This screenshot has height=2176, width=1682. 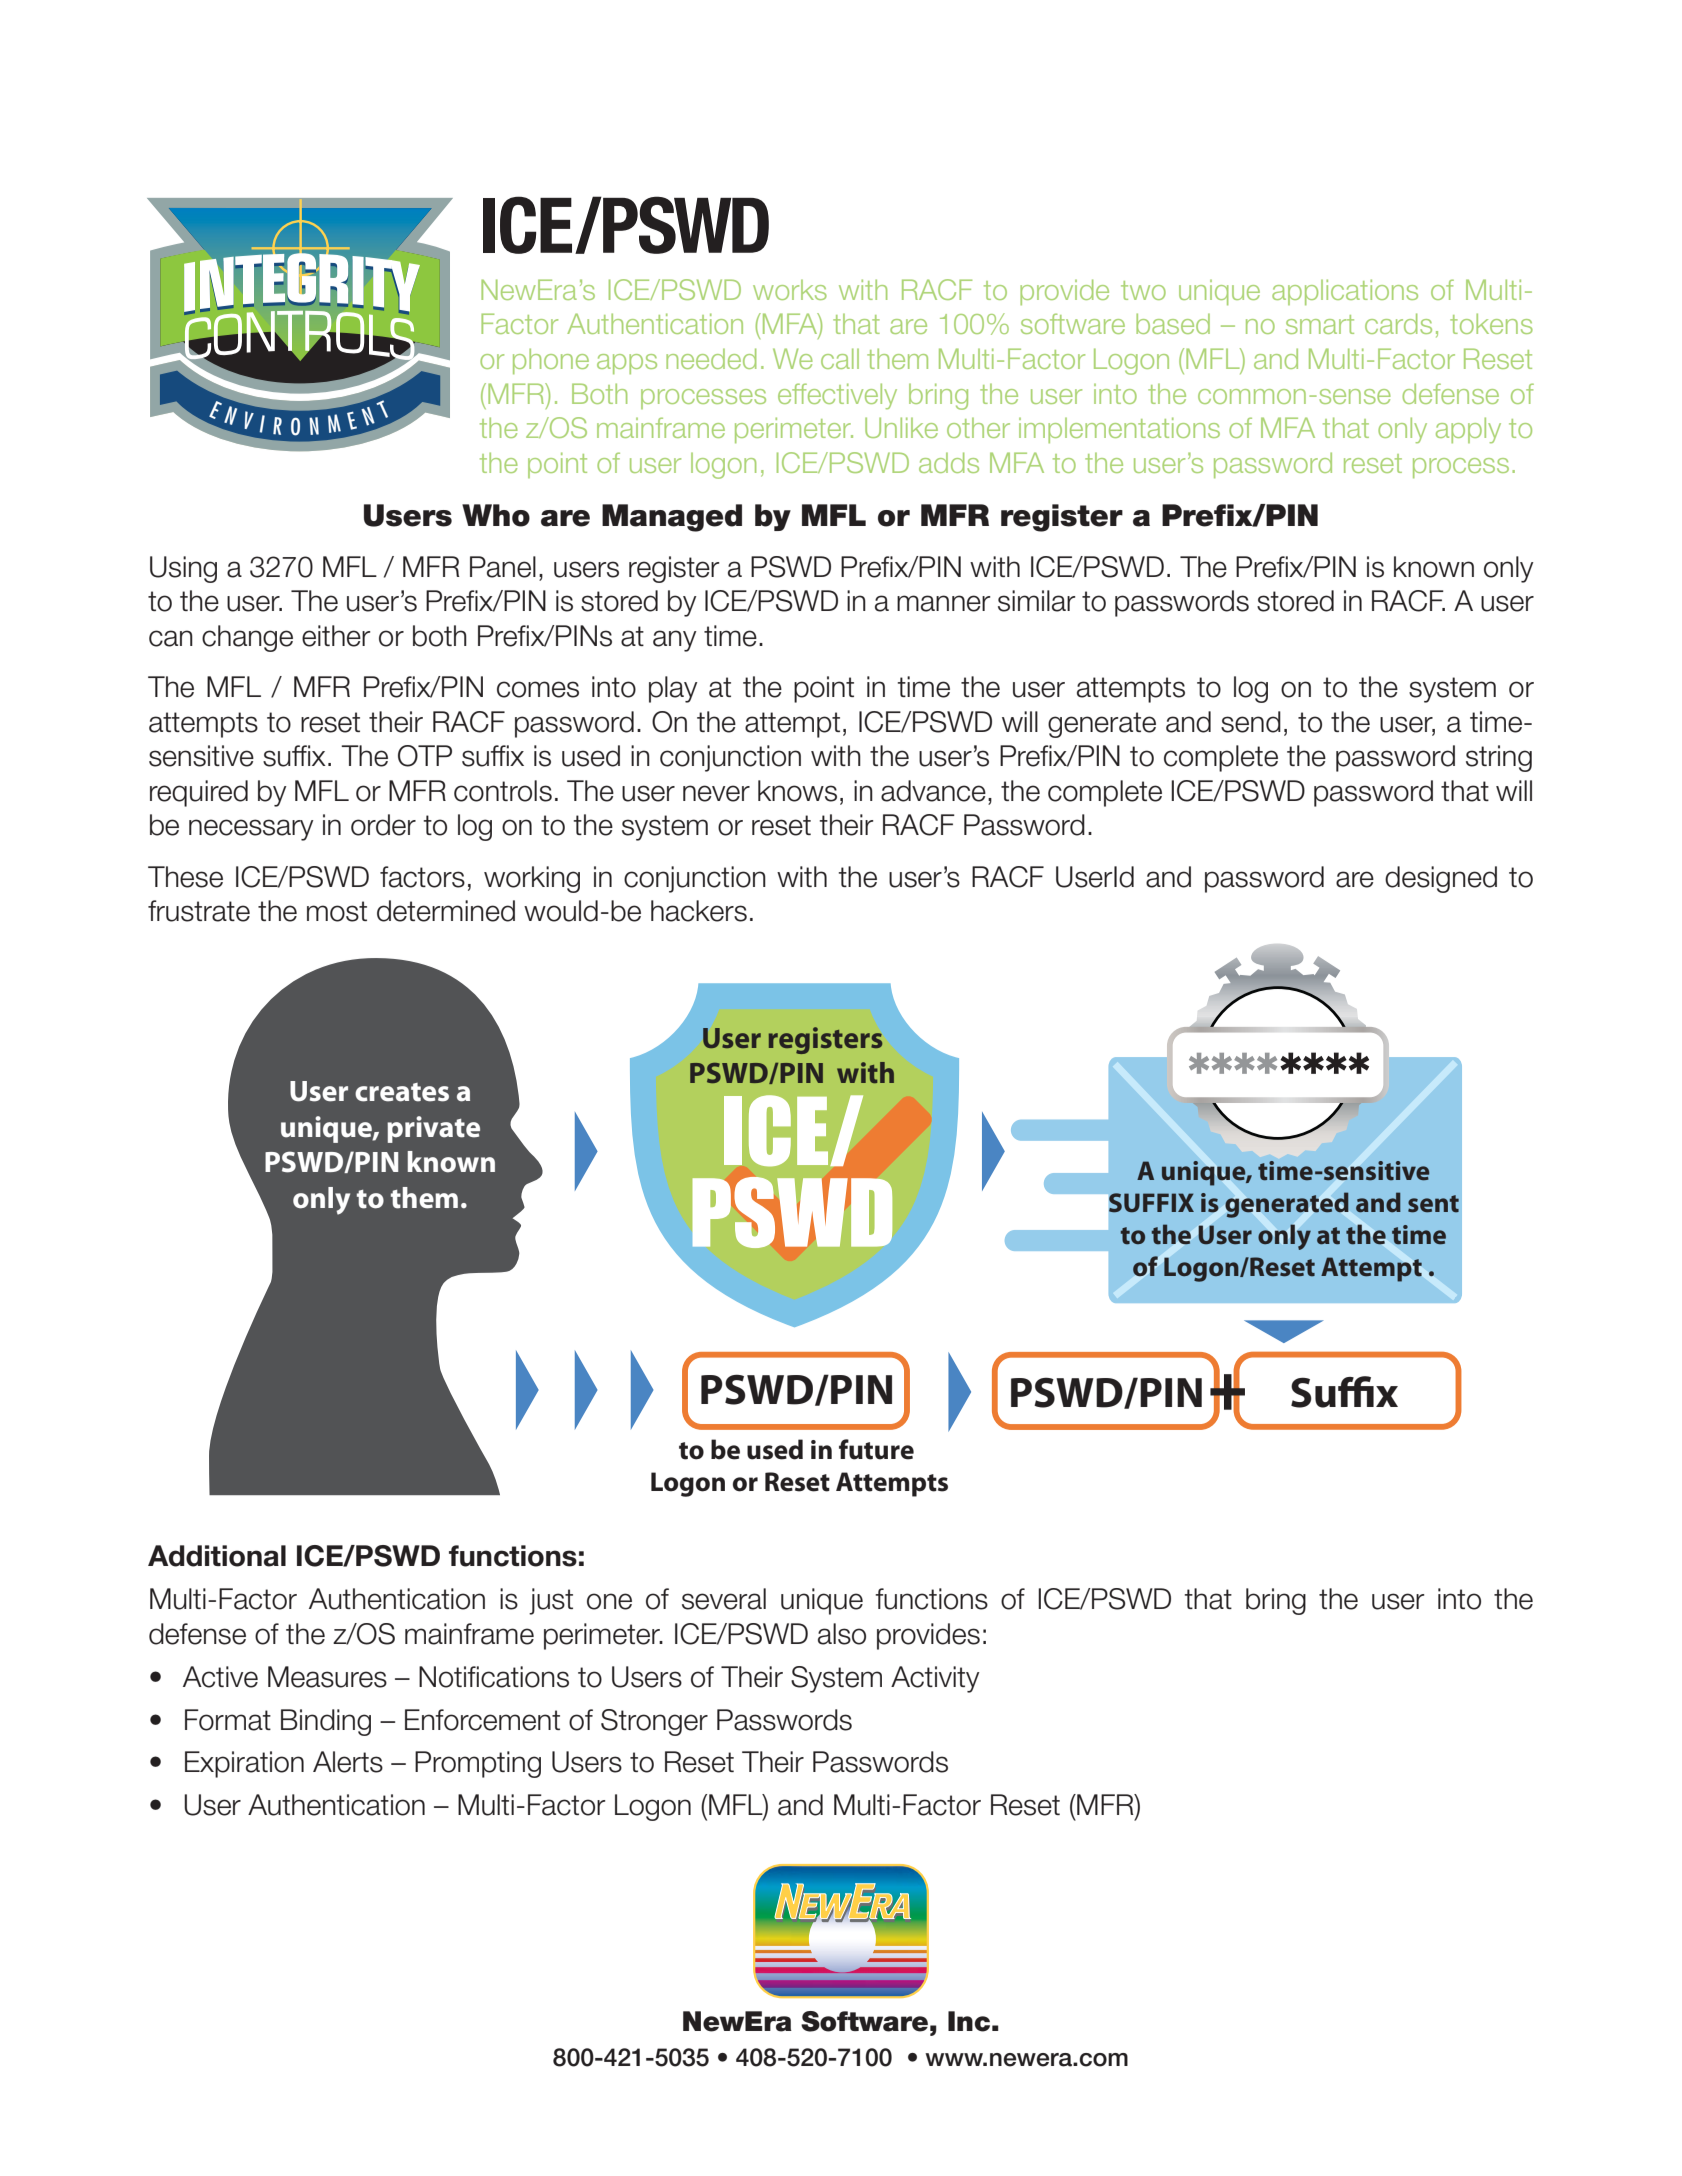 I want to click on Activity, so click(x=935, y=1679).
